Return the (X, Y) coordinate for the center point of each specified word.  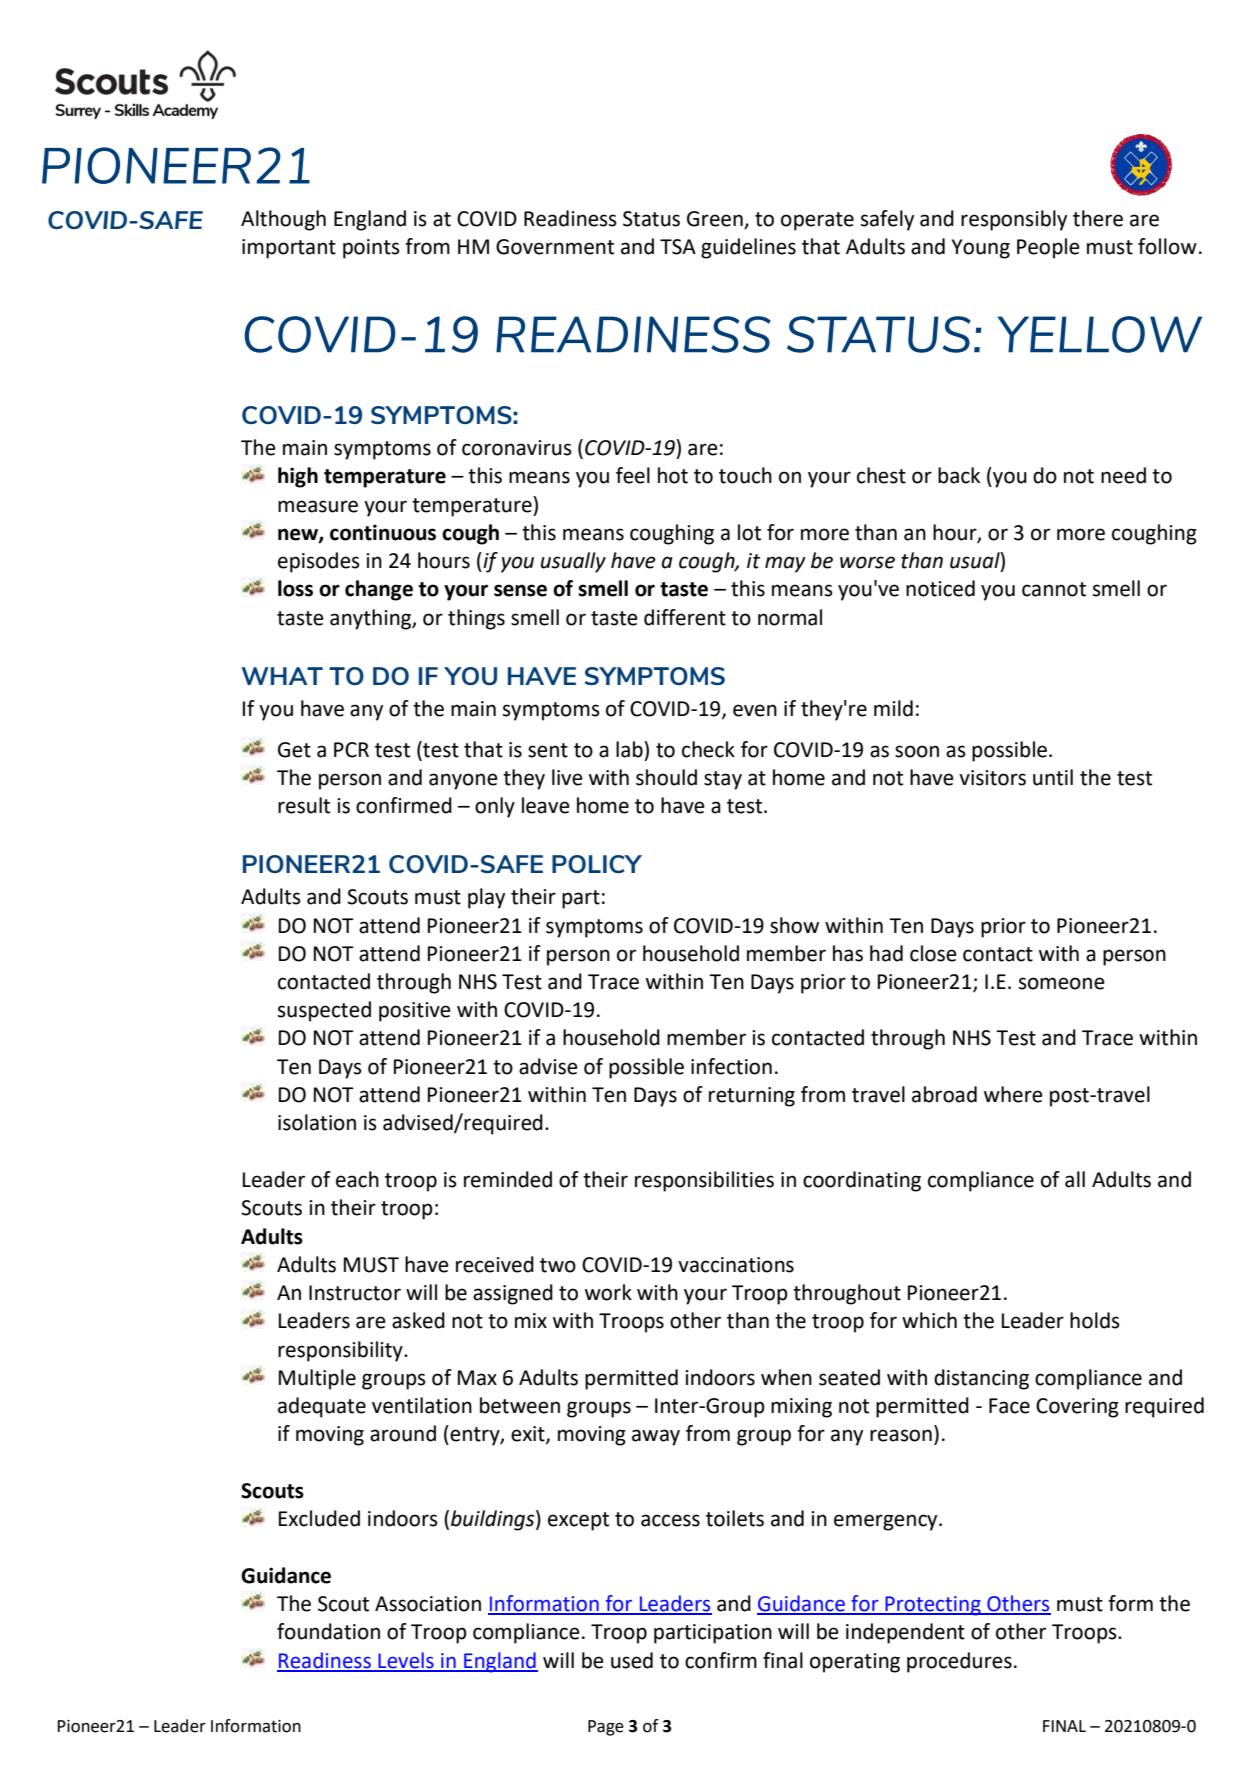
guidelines (748, 248)
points (371, 249)
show (794, 925)
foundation (328, 1631)
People (1048, 248)
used (632, 1660)
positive (415, 1012)
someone (1062, 983)
